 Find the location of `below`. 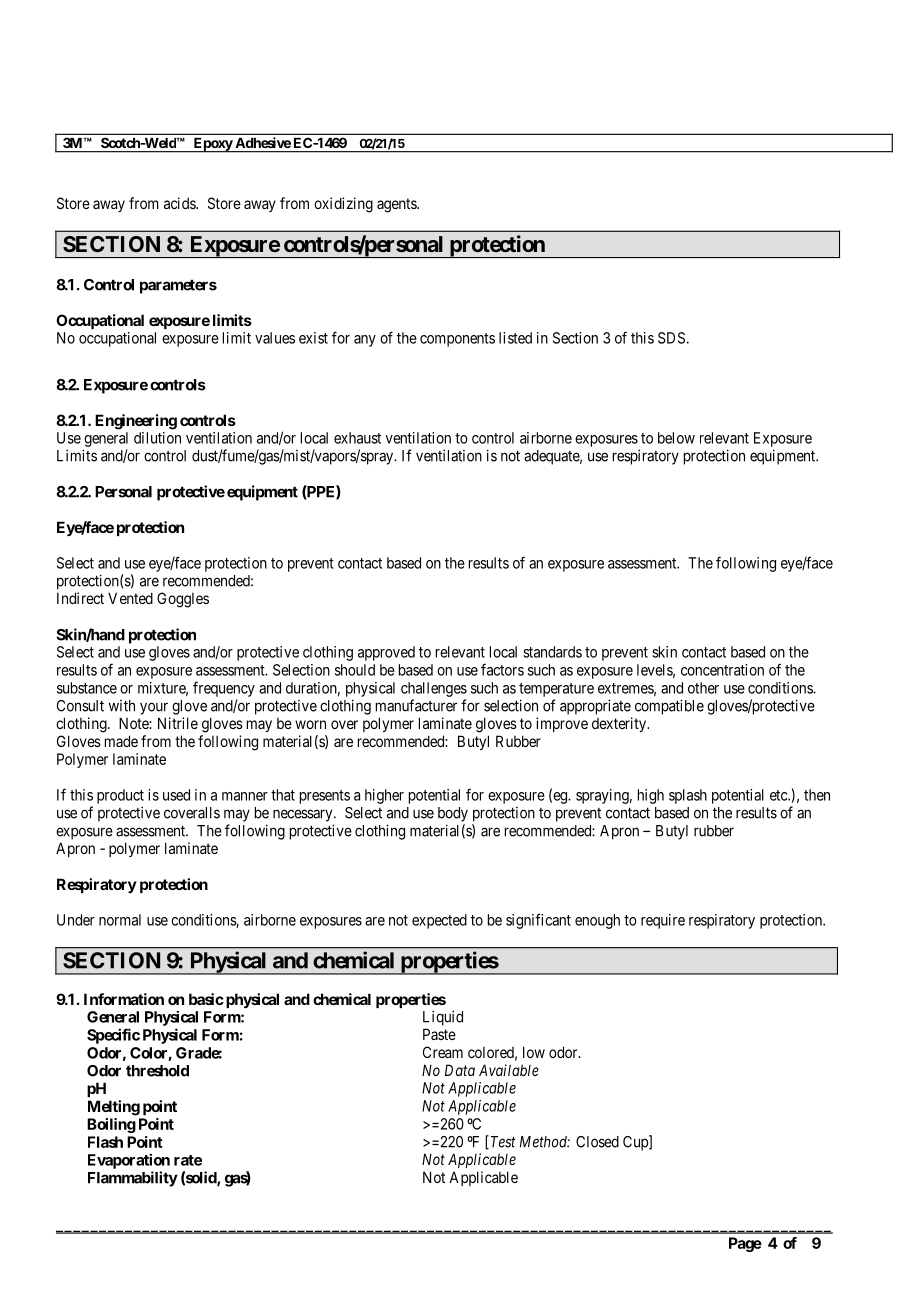

below is located at coordinates (676, 438).
